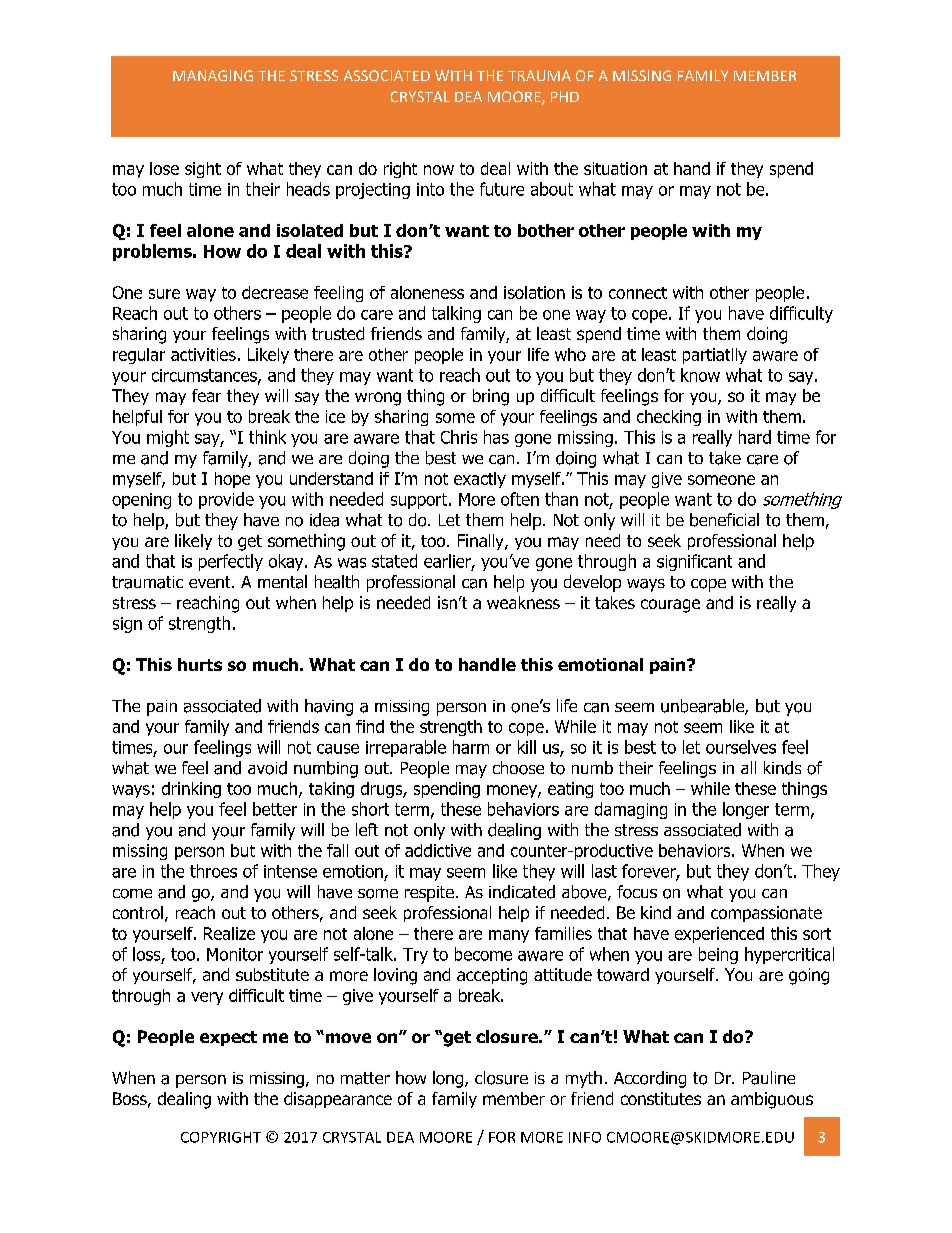  What do you see at coordinates (211, 582) in the image?
I see `event` at bounding box center [211, 582].
